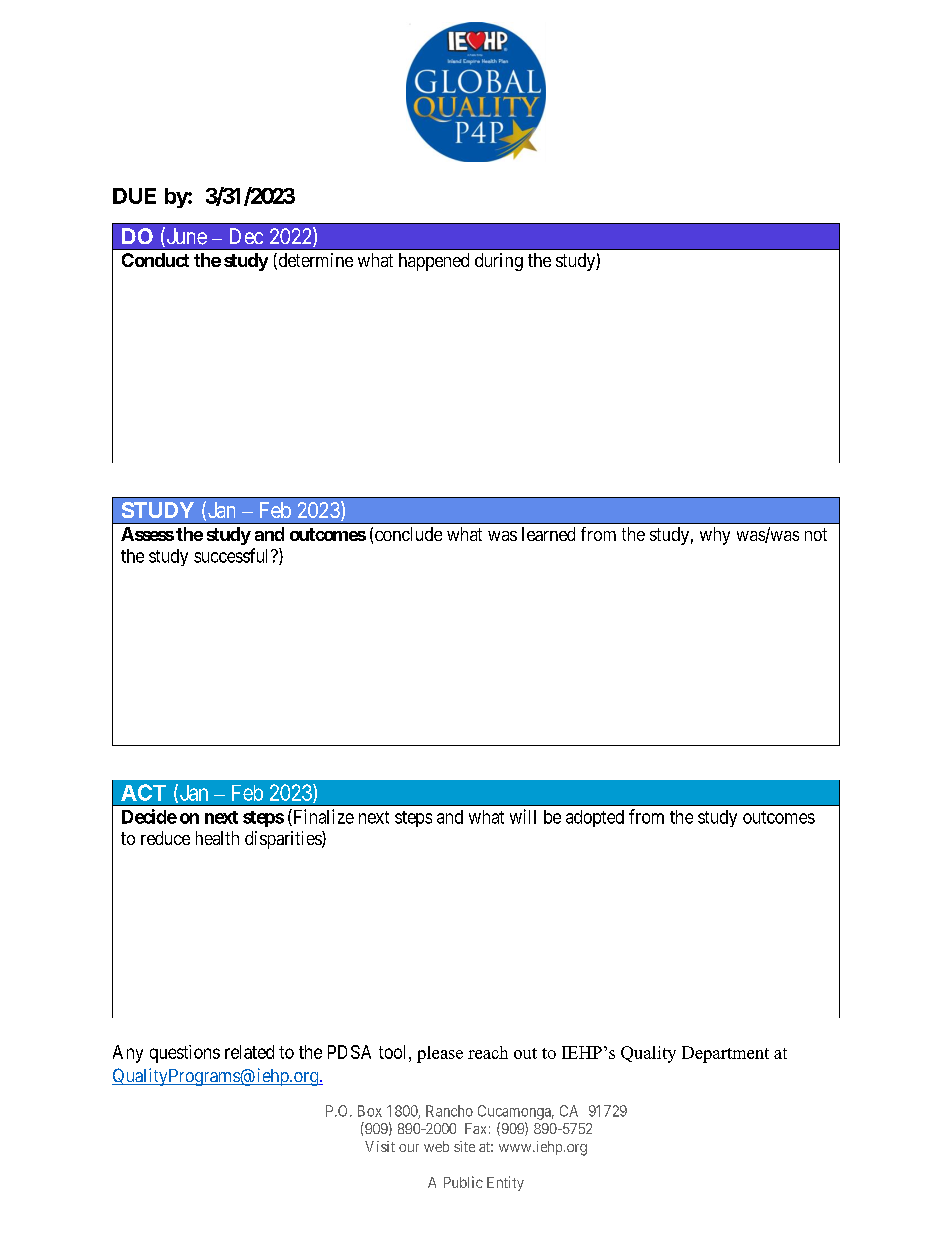 The image size is (952, 1233). Describe the element at coordinates (185, 237) in the image. I see `June` at that location.
